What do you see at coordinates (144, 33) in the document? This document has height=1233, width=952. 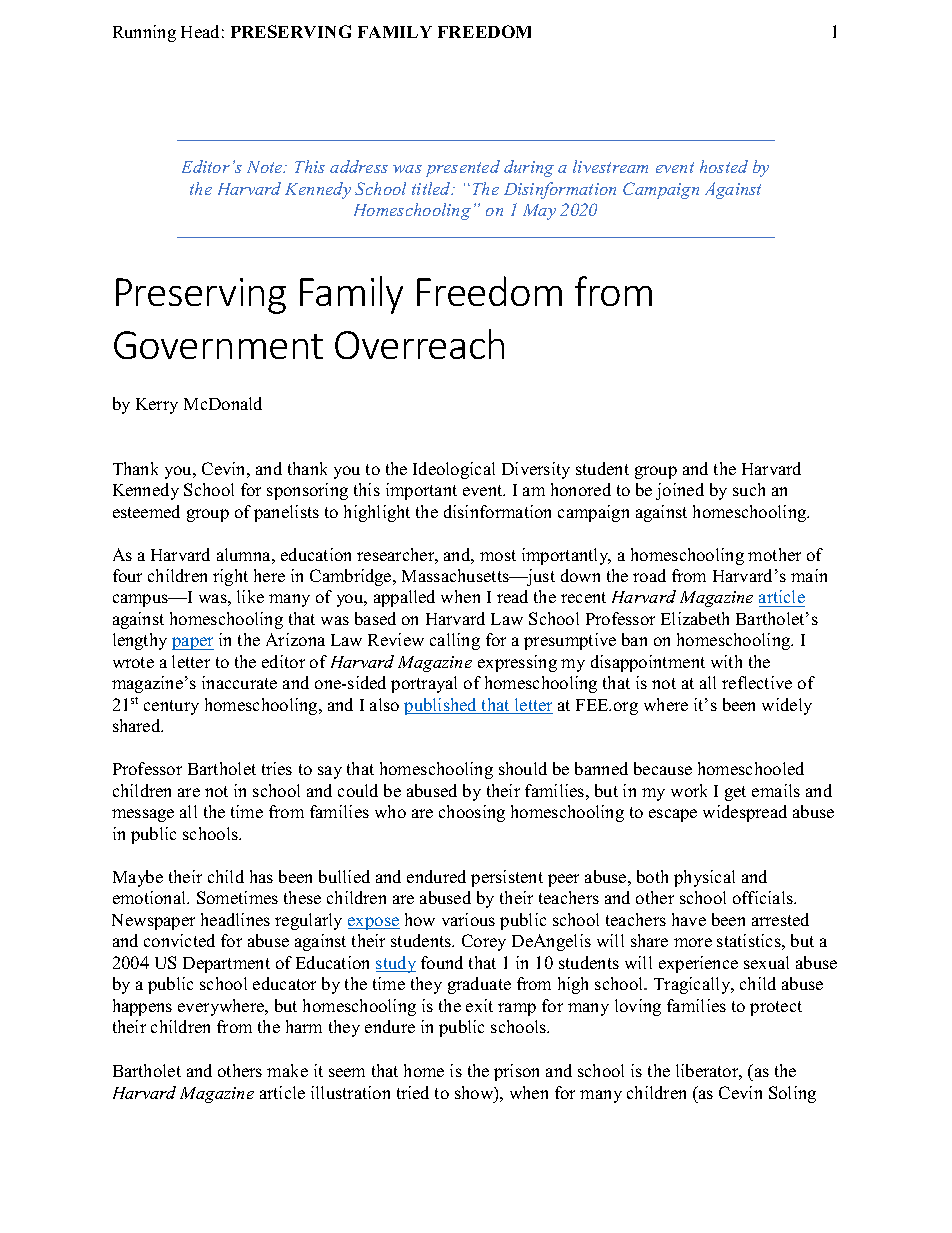 I see `Running` at bounding box center [144, 33].
